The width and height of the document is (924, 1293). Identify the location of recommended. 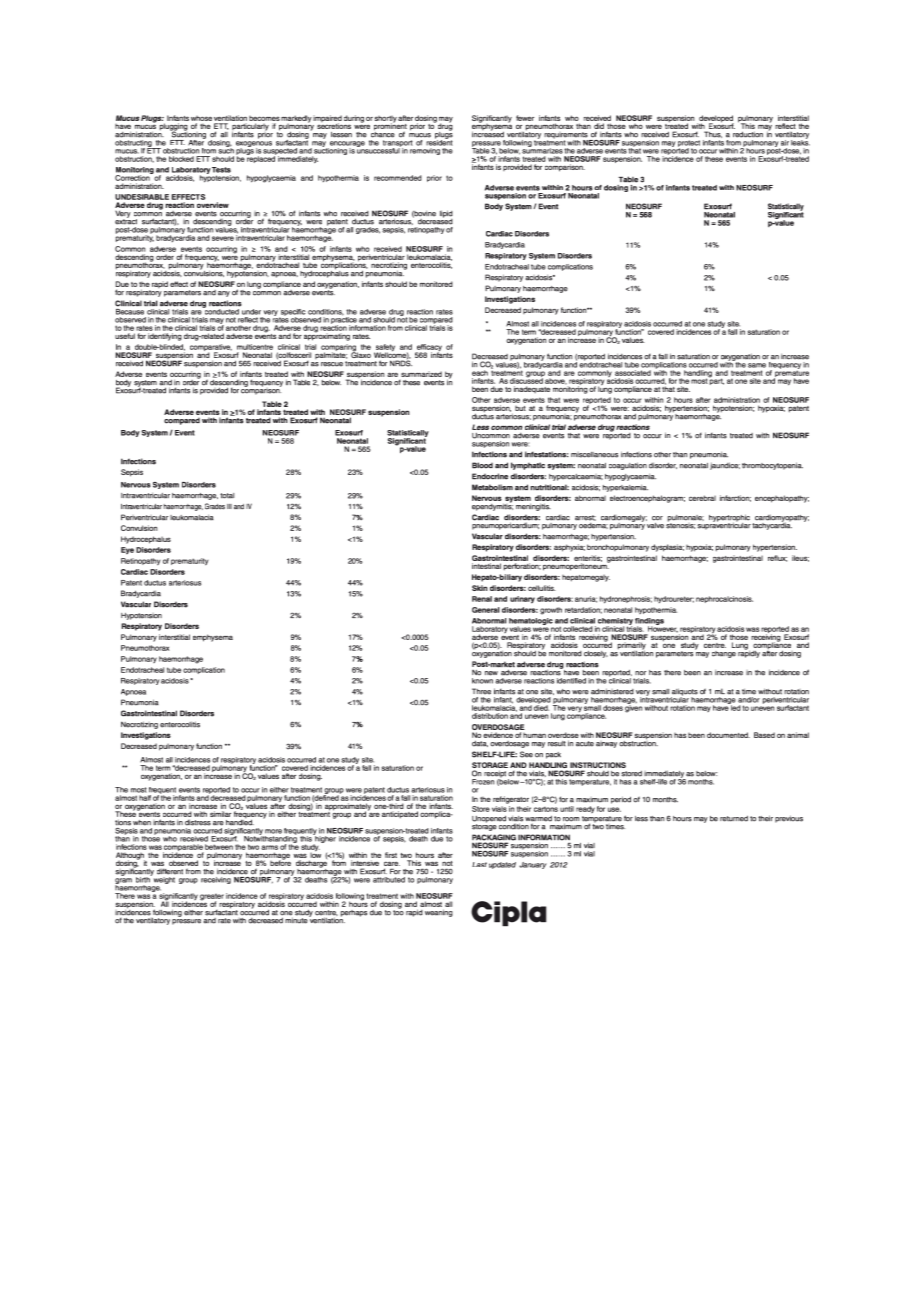
(398, 178).
